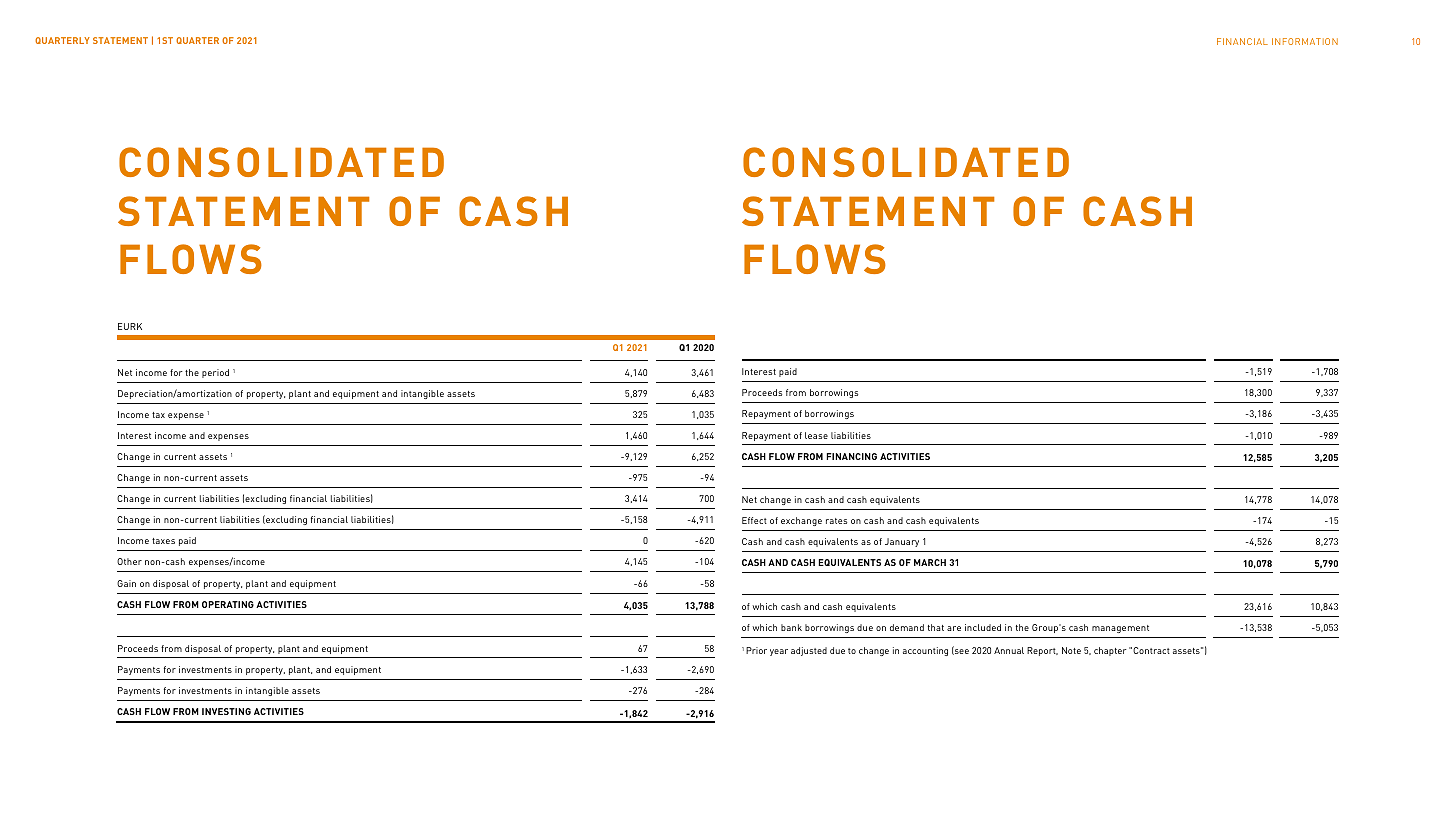  Describe the element at coordinates (215, 373) in the screenshot. I see `period` at that location.
